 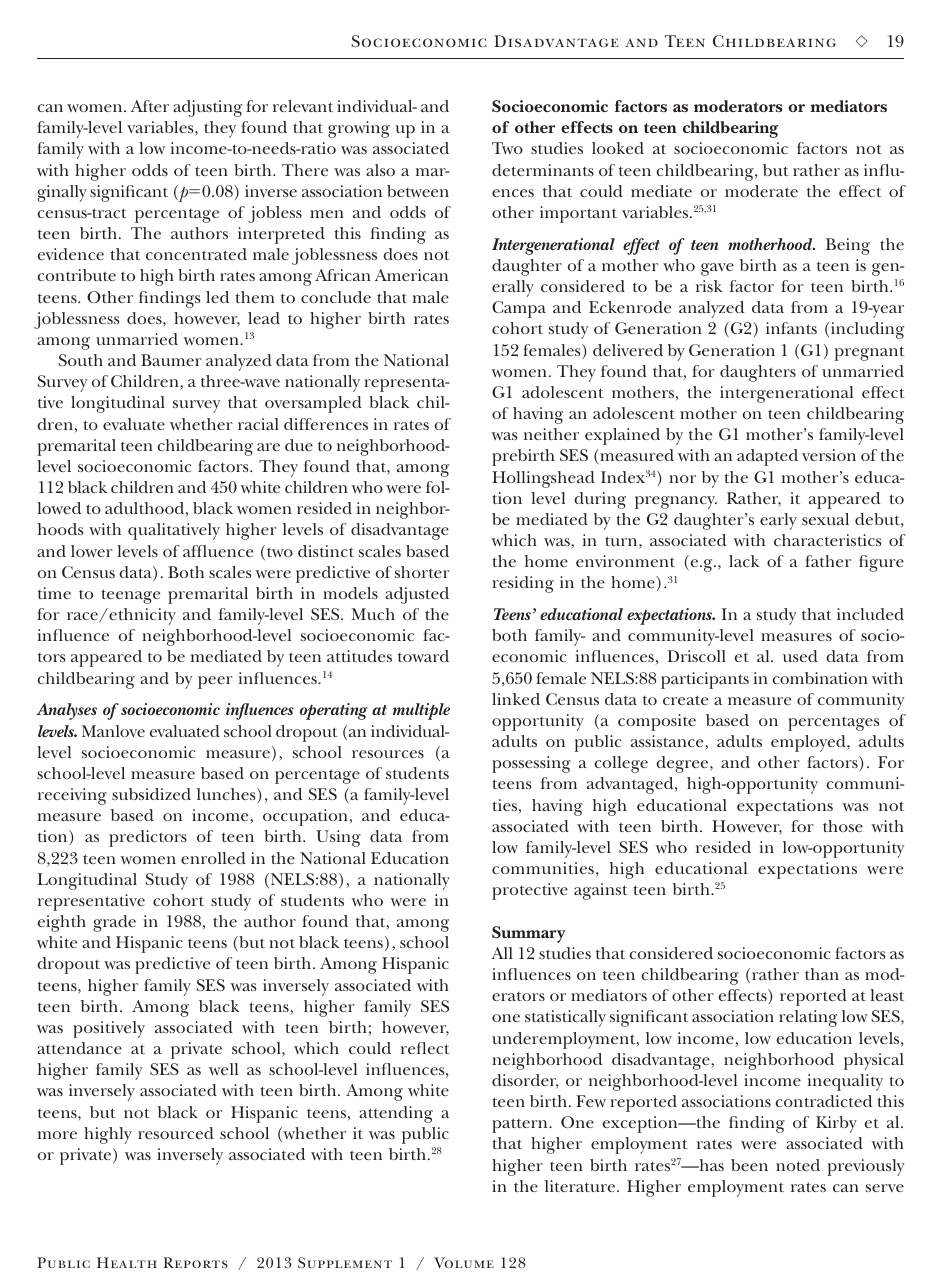 I want to click on used, so click(x=800, y=656).
